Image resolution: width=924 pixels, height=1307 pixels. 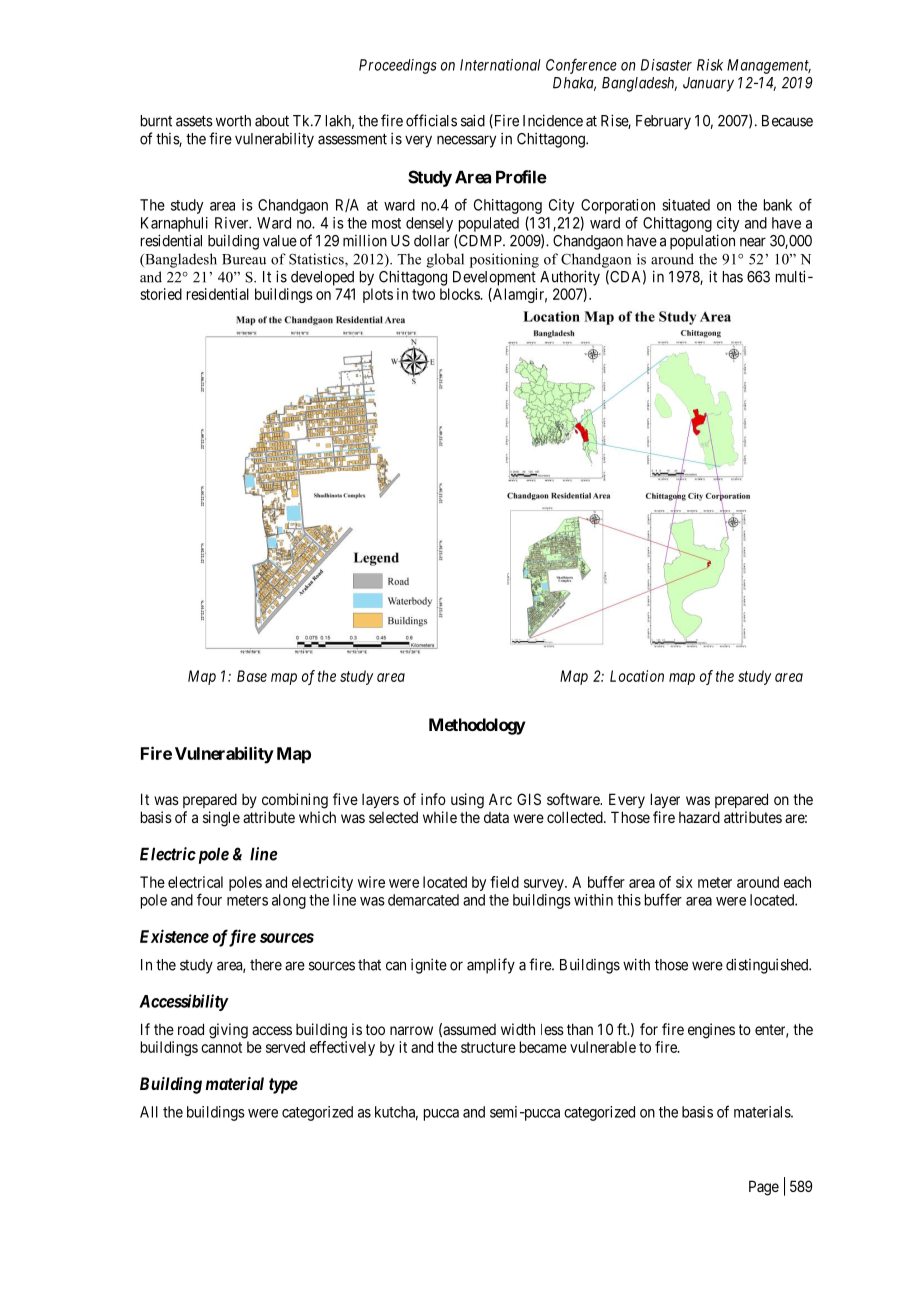 I want to click on structure, so click(x=488, y=1047).
